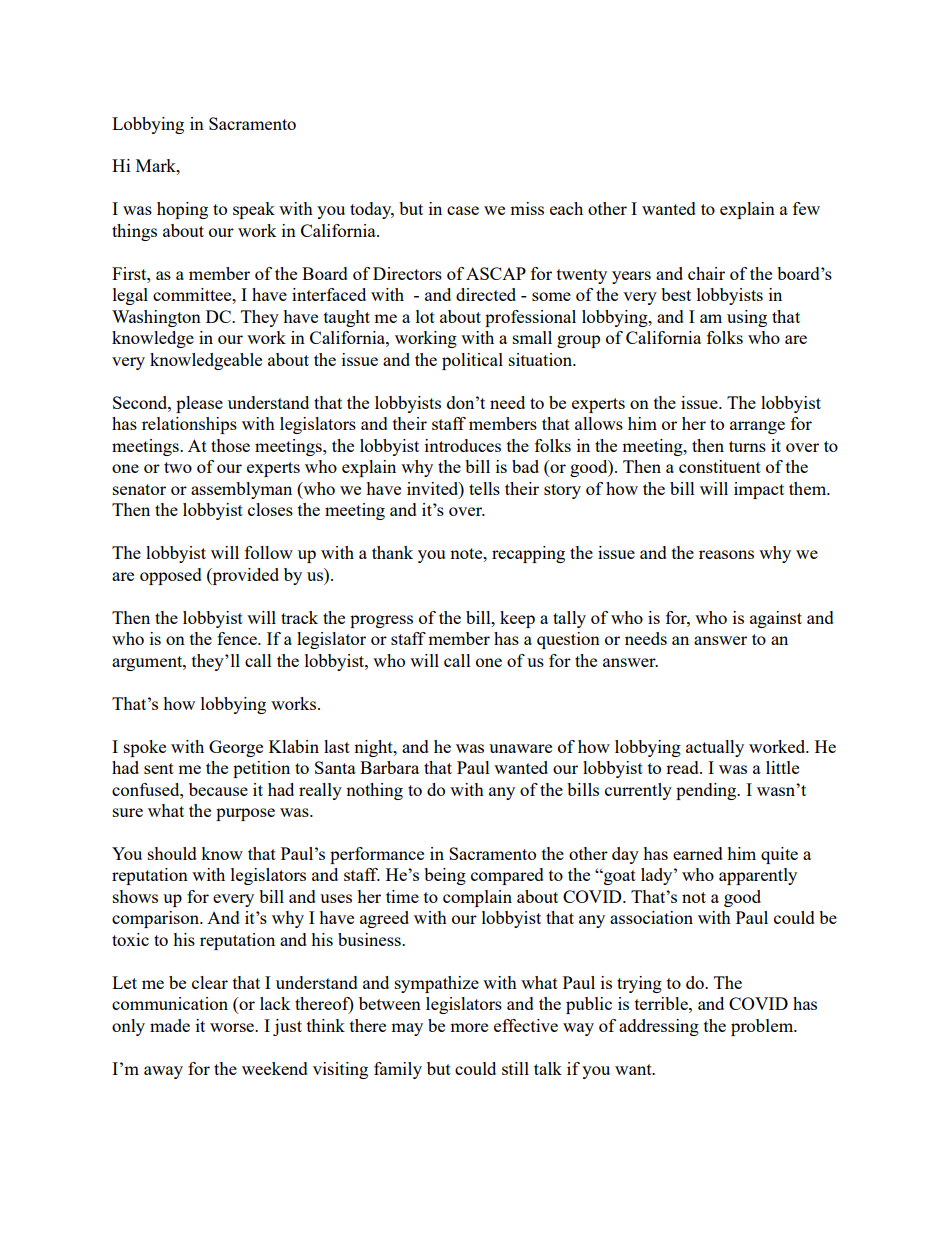 Image resolution: width=952 pixels, height=1233 pixels. Describe the element at coordinates (706, 273) in the image. I see `chair` at that location.
